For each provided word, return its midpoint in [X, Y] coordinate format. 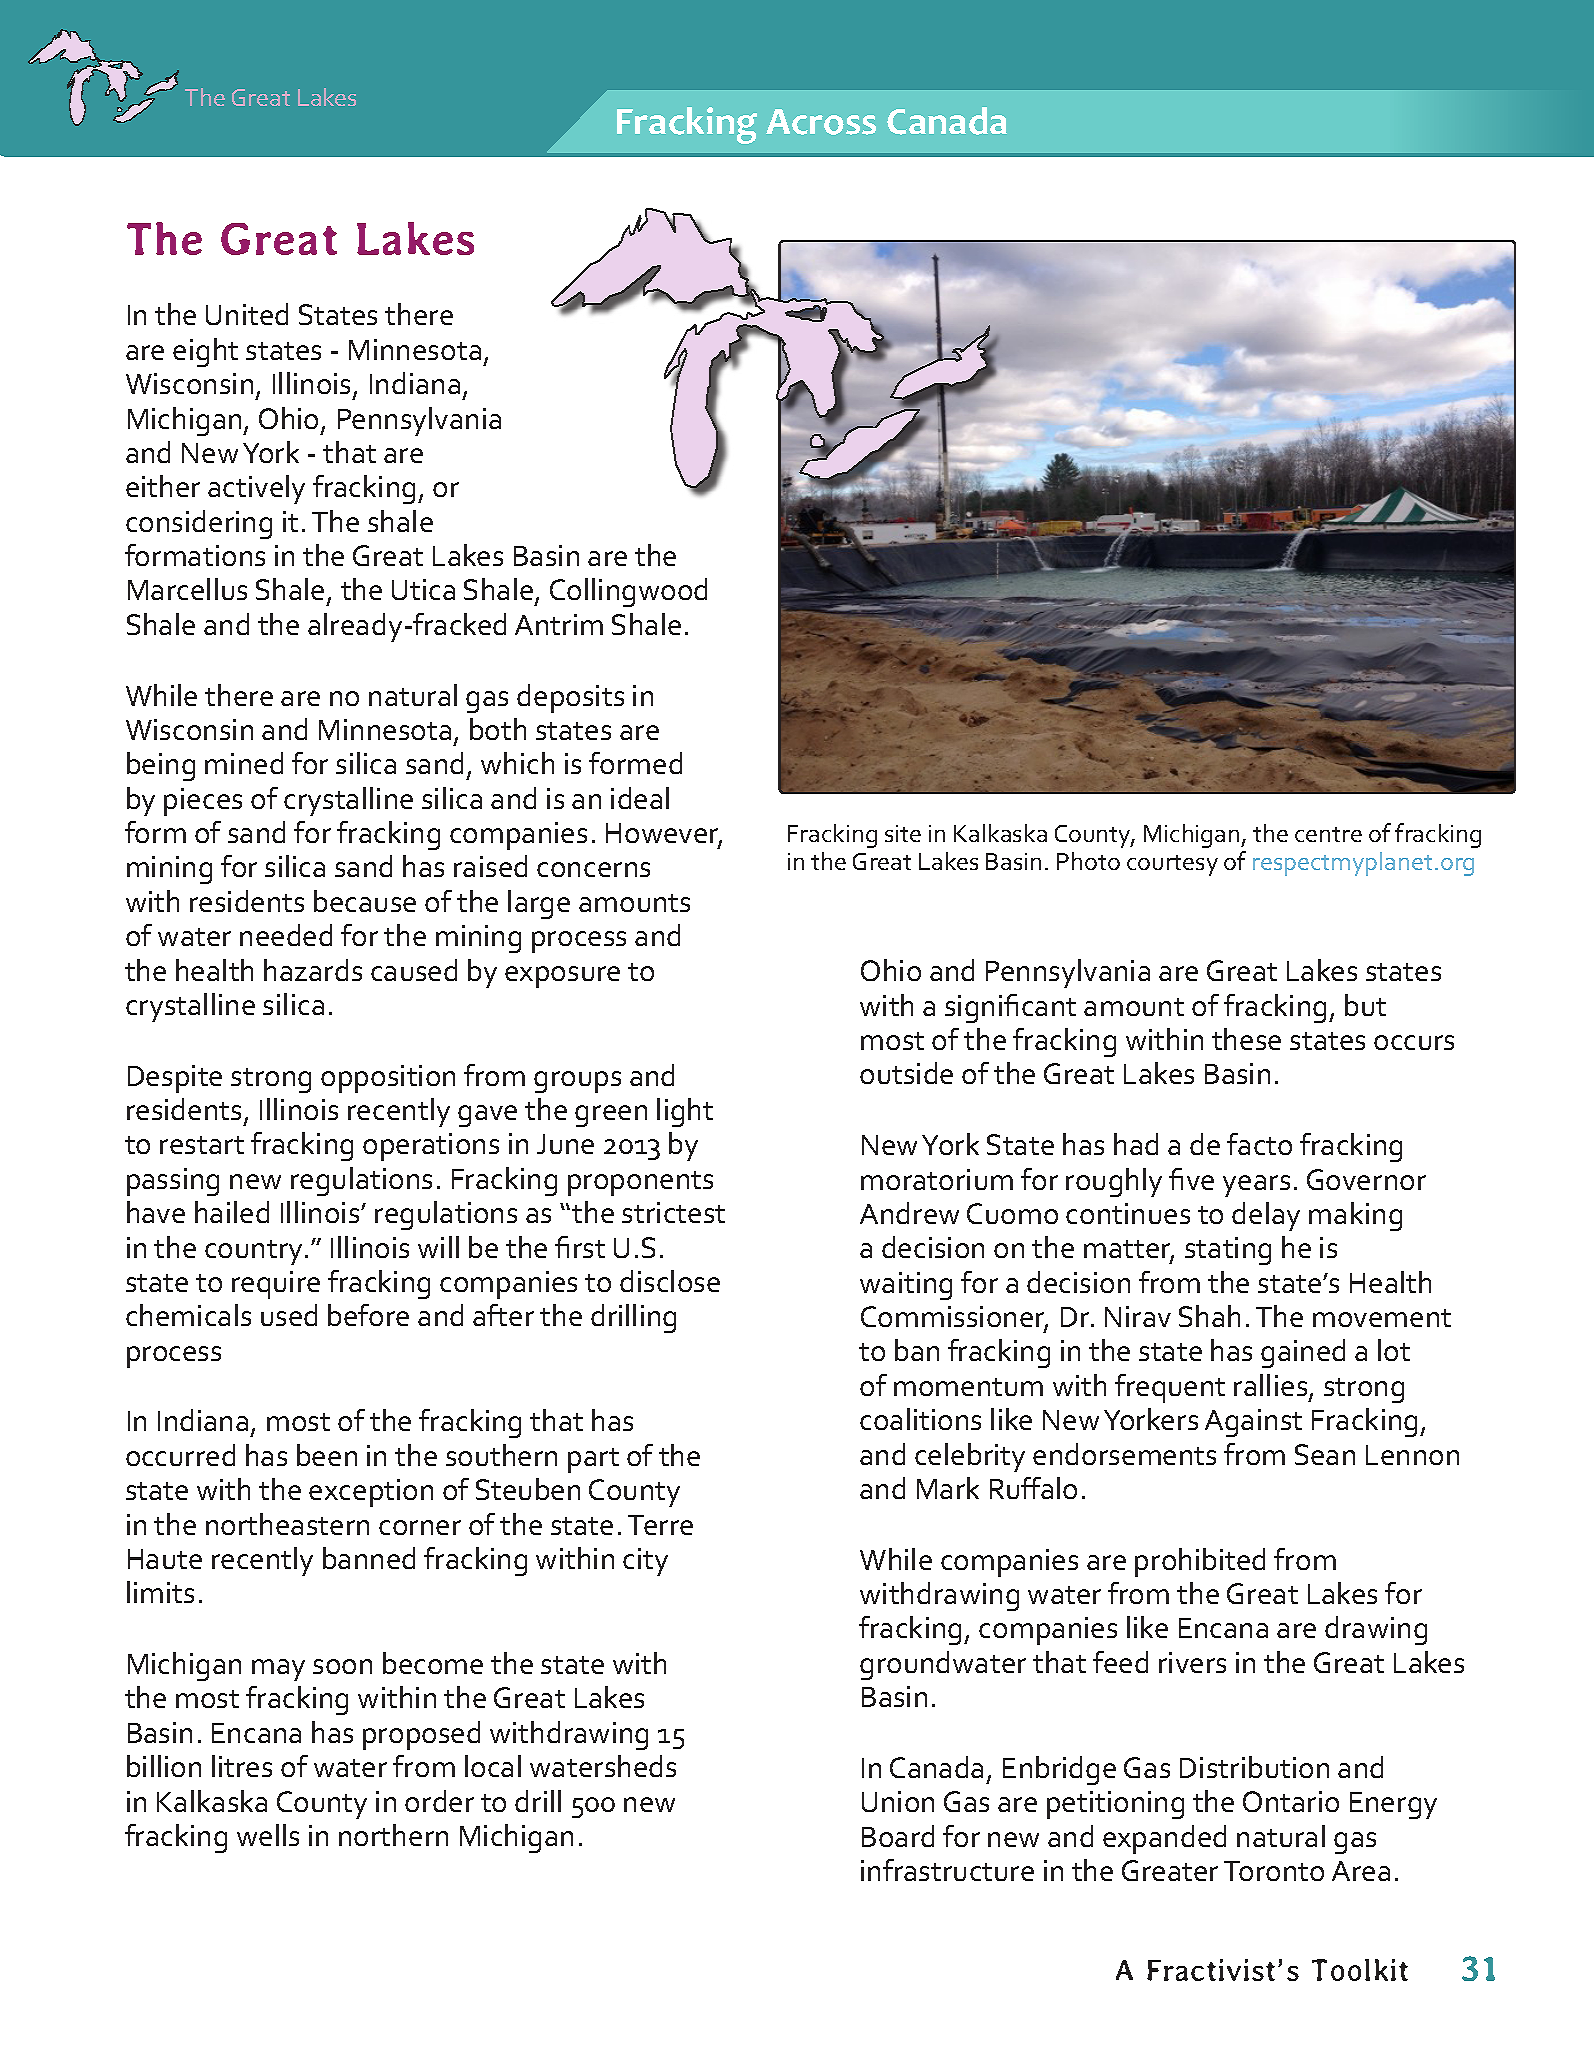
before [368, 1315]
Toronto [1274, 1871]
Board [898, 1836]
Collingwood [628, 592]
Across [821, 122]
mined [244, 763]
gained [1303, 1353]
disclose [670, 1281]
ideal [640, 798]
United [247, 314]
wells [268, 1835]
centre [1328, 834]
